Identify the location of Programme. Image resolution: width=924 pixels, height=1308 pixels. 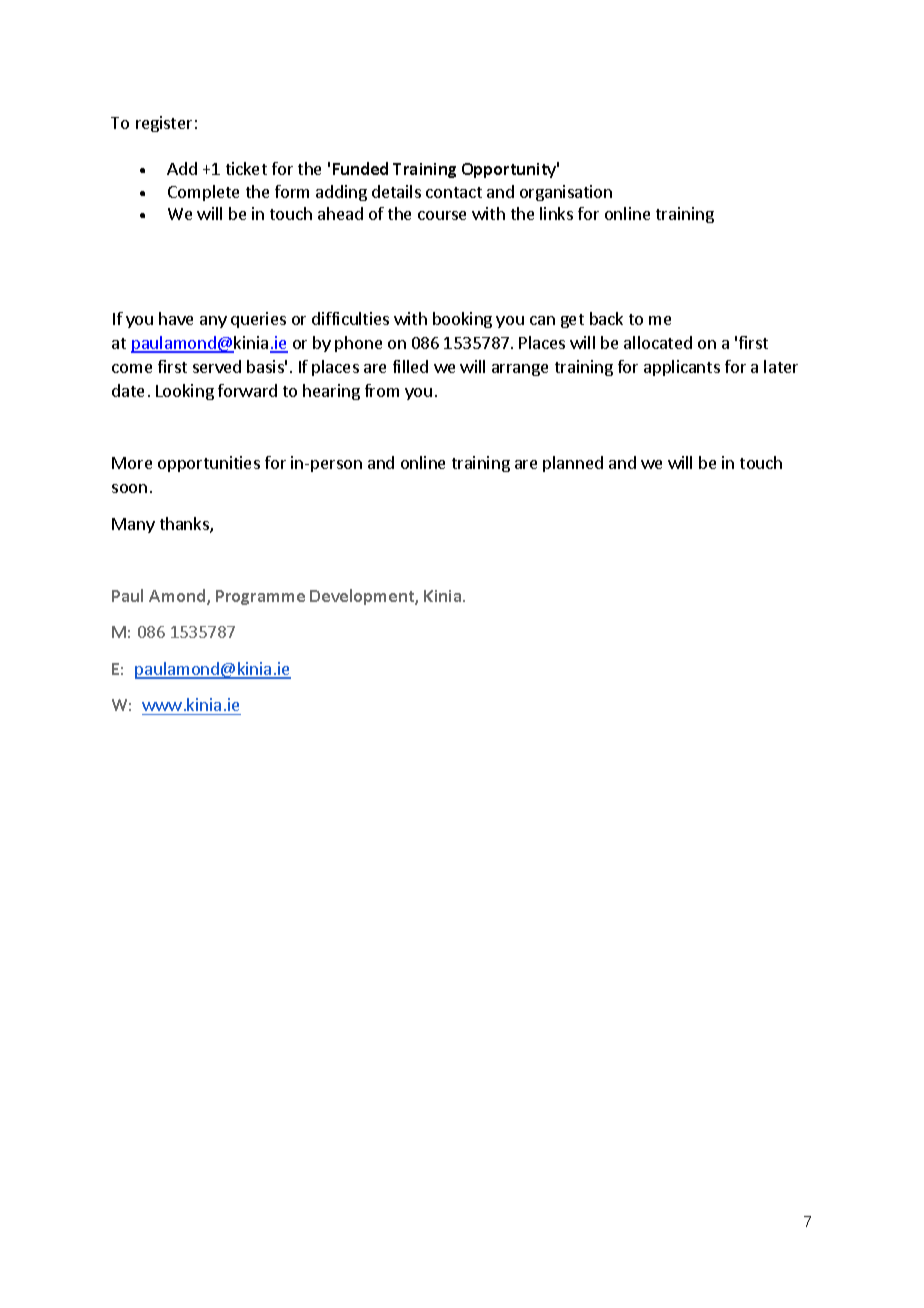
(260, 597).
